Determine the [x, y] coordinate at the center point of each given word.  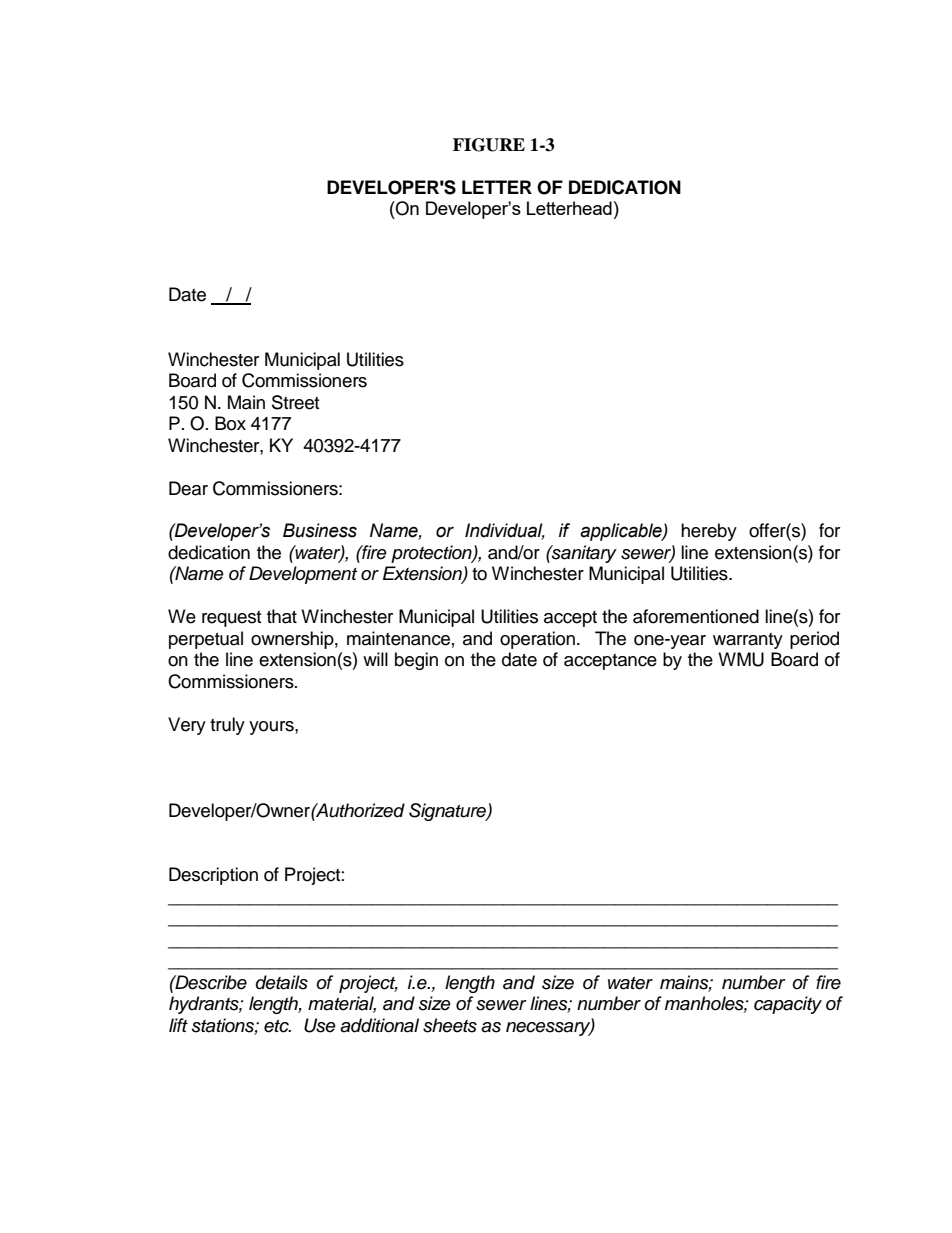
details [282, 982]
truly [227, 726]
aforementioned [696, 616]
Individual [505, 531]
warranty [748, 641]
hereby [709, 532]
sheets [450, 1025]
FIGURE [489, 145]
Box [230, 423]
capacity [788, 1005]
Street [295, 402]
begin [416, 661]
